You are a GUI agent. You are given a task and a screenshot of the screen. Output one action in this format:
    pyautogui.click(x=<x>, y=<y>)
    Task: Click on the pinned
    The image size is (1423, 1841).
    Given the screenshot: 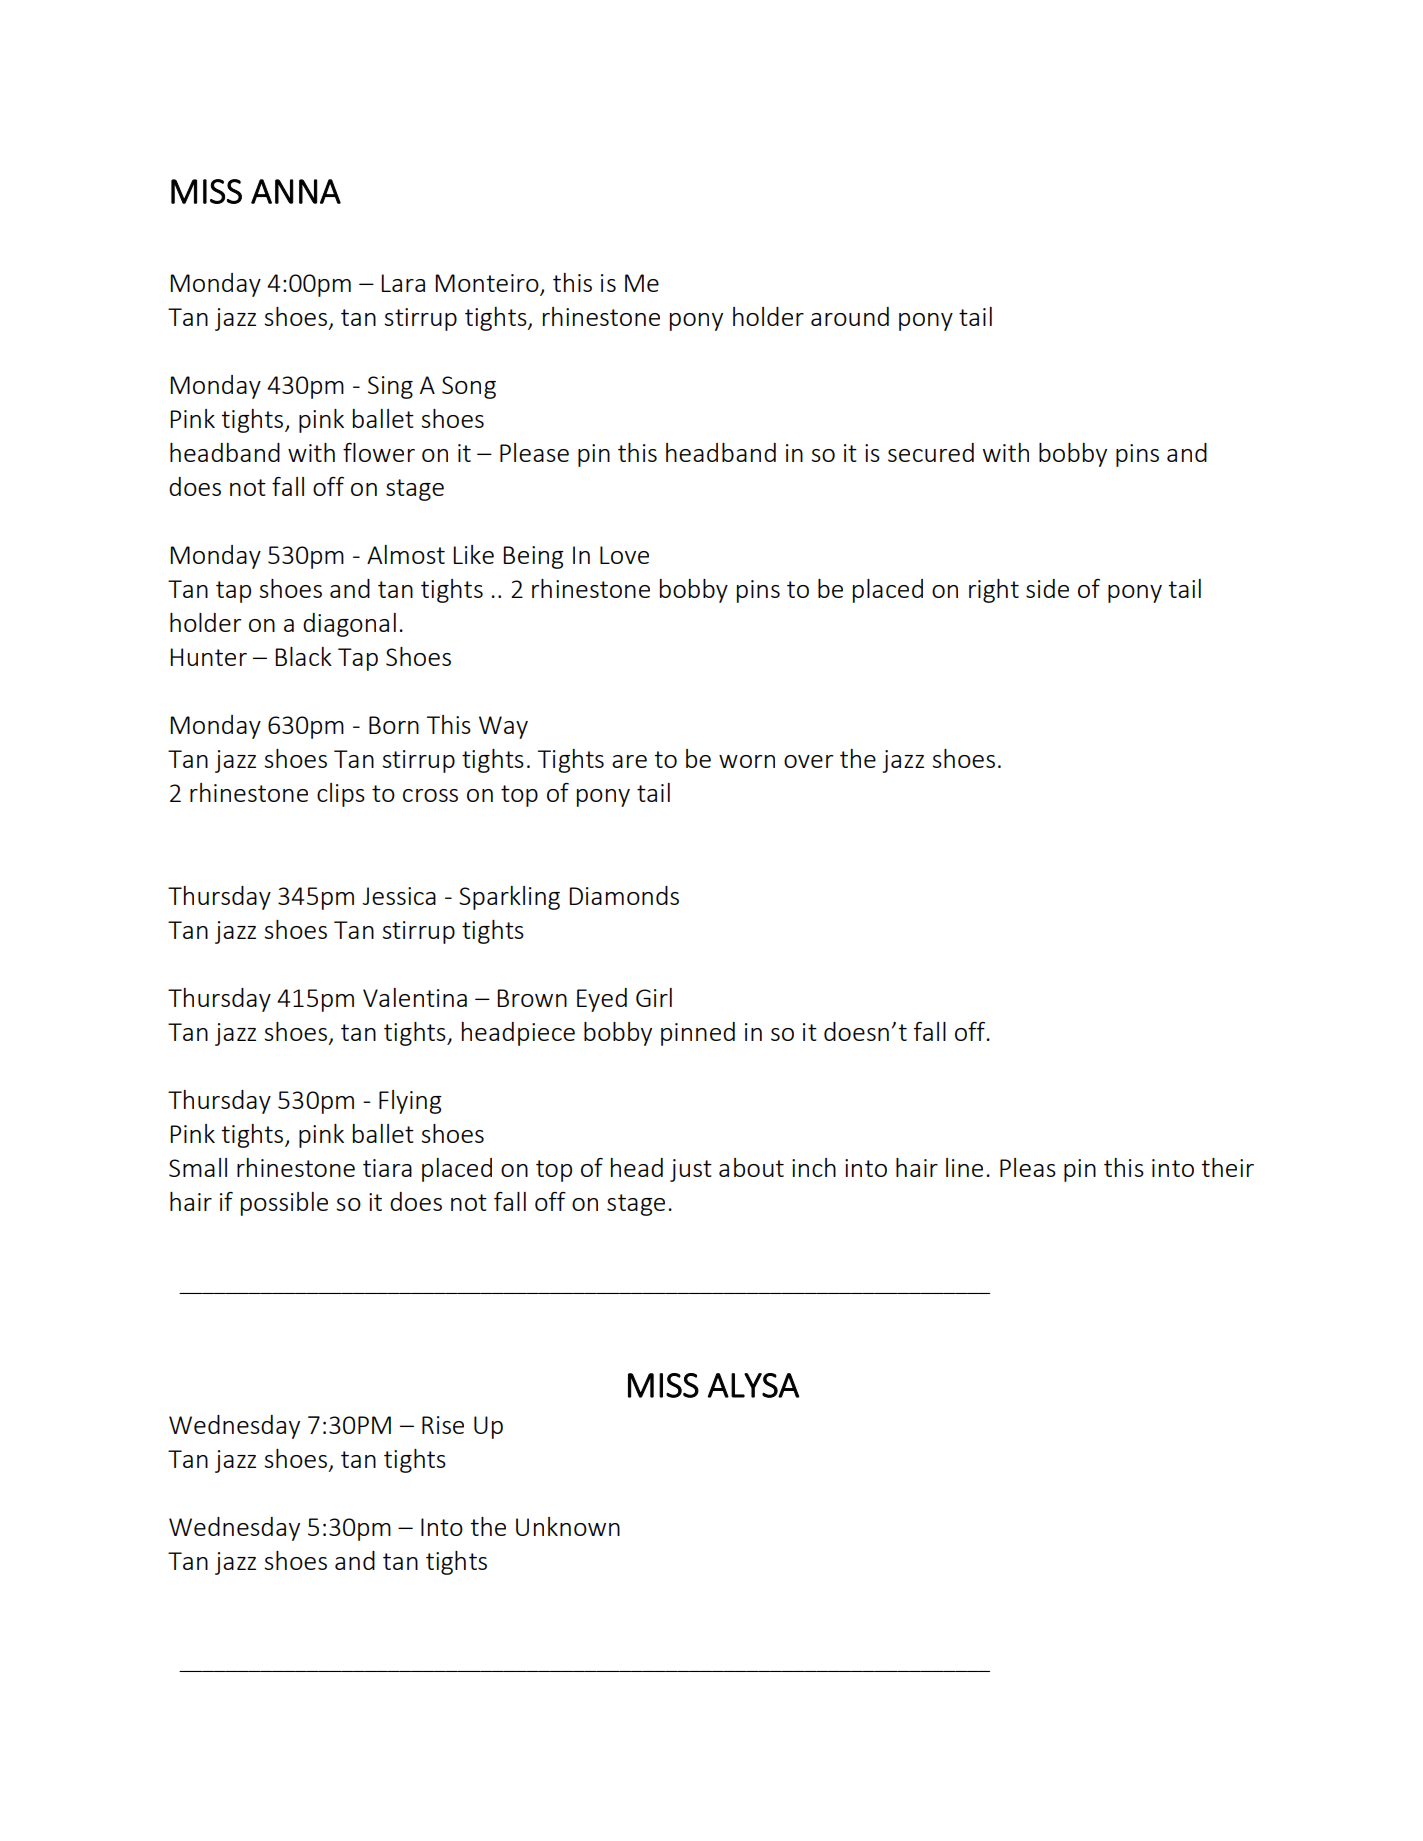 What is the action you would take?
    pyautogui.click(x=698, y=1034)
